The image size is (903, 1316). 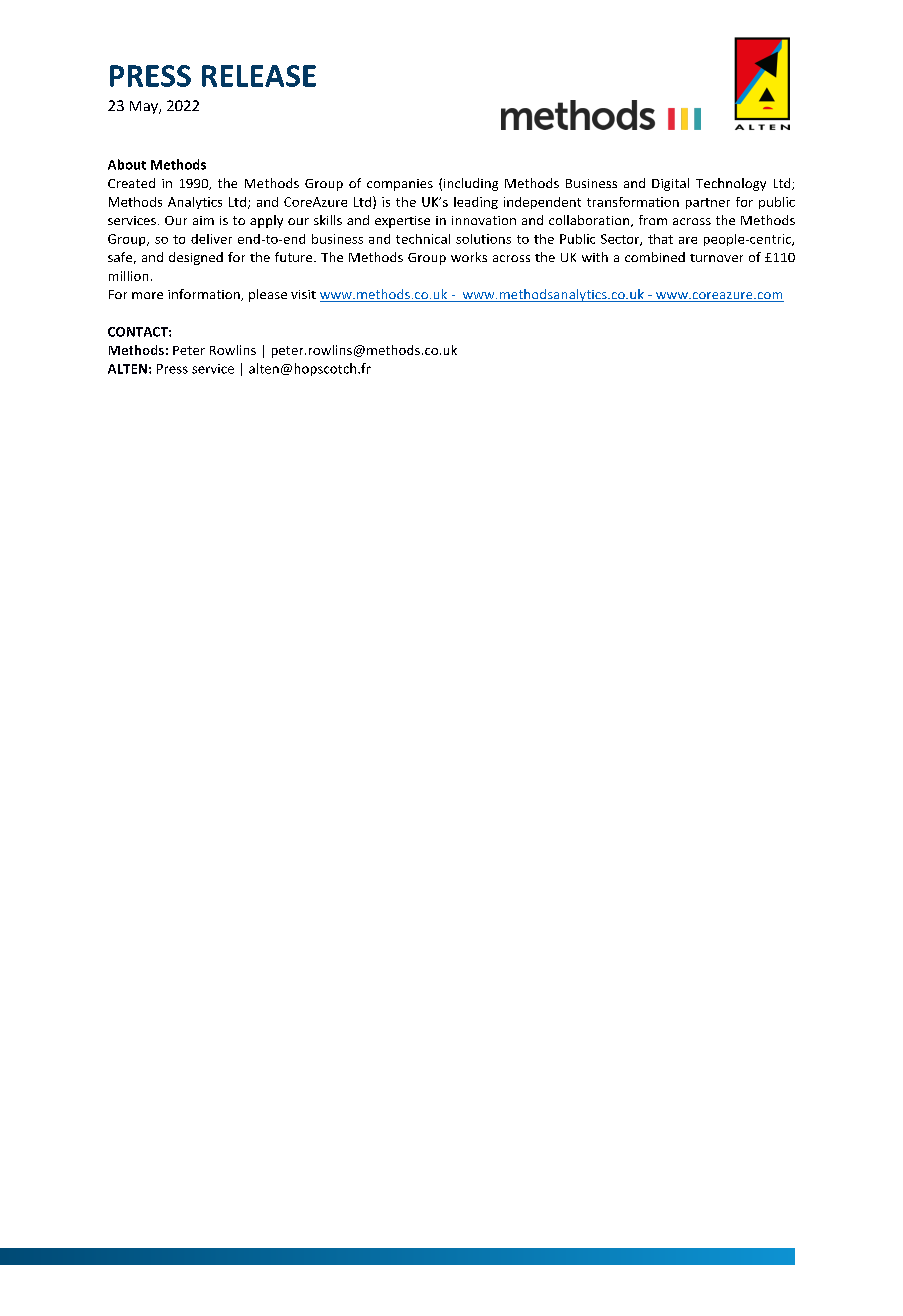 I want to click on Digital, so click(x=670, y=184).
